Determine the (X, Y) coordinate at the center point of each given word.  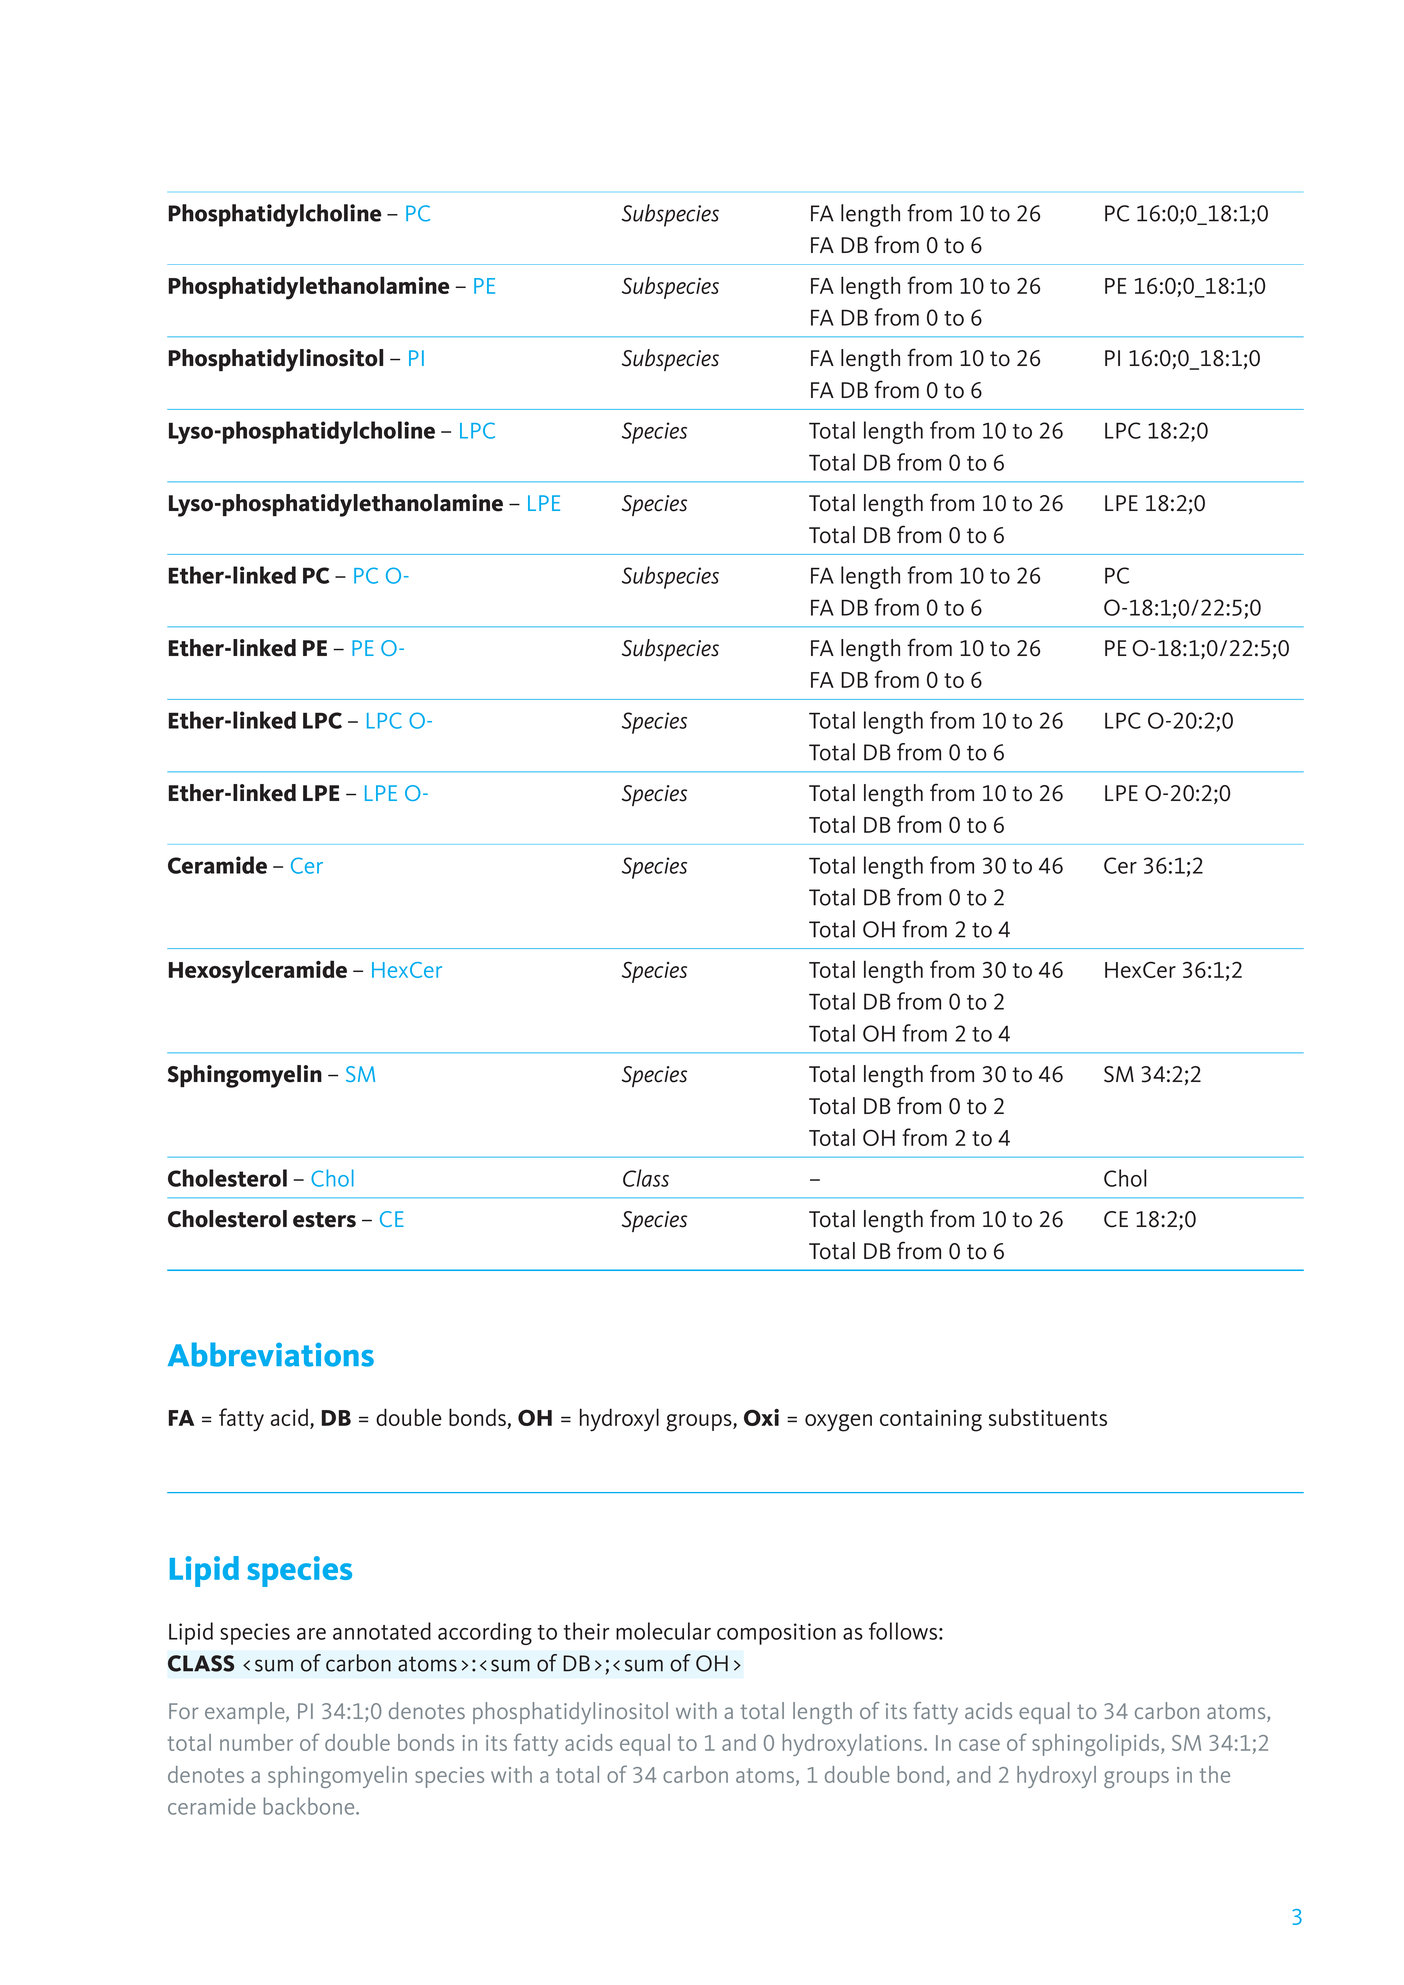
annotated (382, 1631)
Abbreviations (271, 1354)
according (485, 1633)
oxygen (838, 1423)
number (256, 1742)
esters (324, 1220)
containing (931, 1421)
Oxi (761, 1417)
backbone (310, 1806)
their (587, 1631)
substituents (1048, 1417)
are (311, 1634)
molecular (663, 1631)
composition (776, 1634)
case (979, 1745)
